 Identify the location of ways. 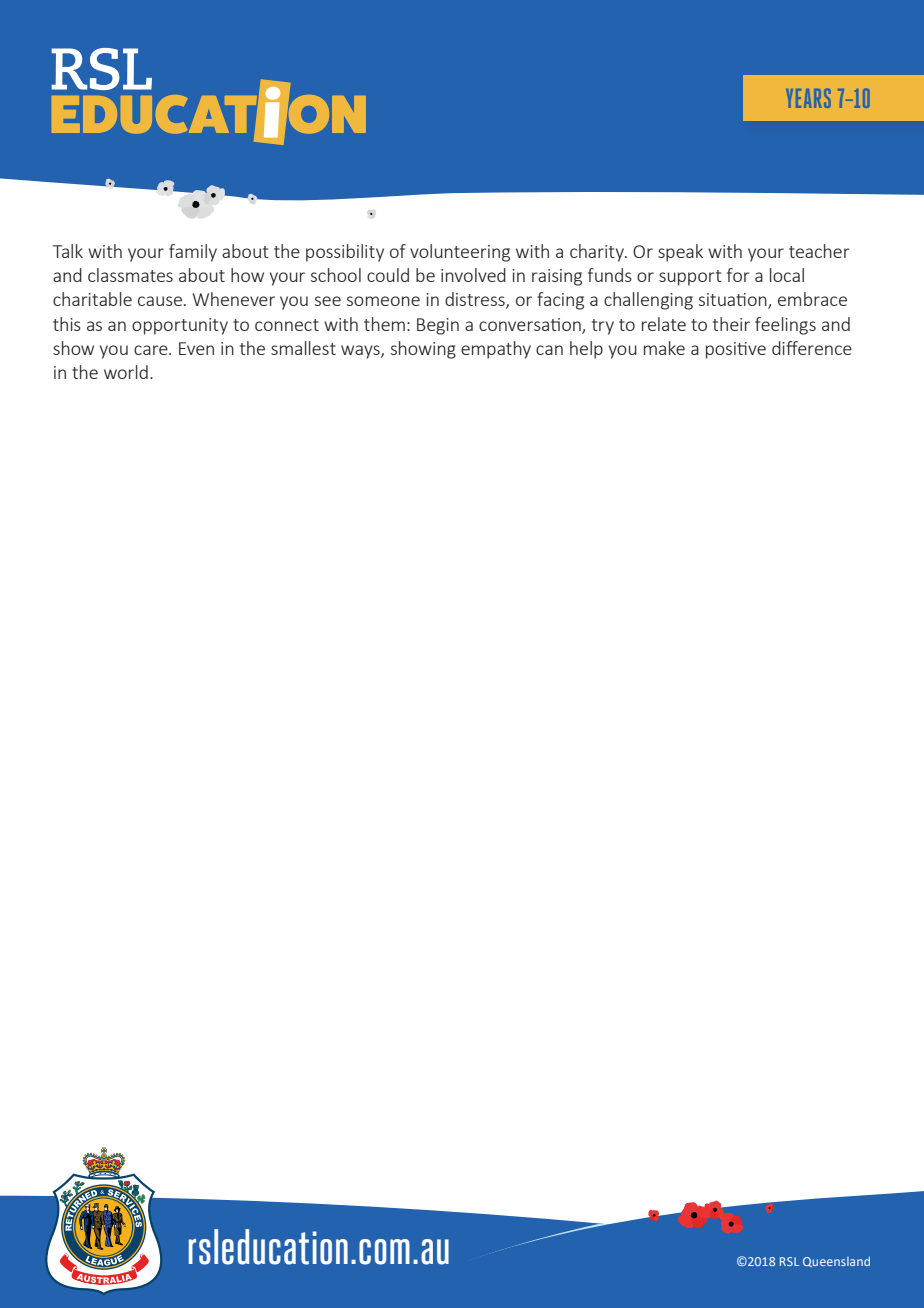
(361, 352).
